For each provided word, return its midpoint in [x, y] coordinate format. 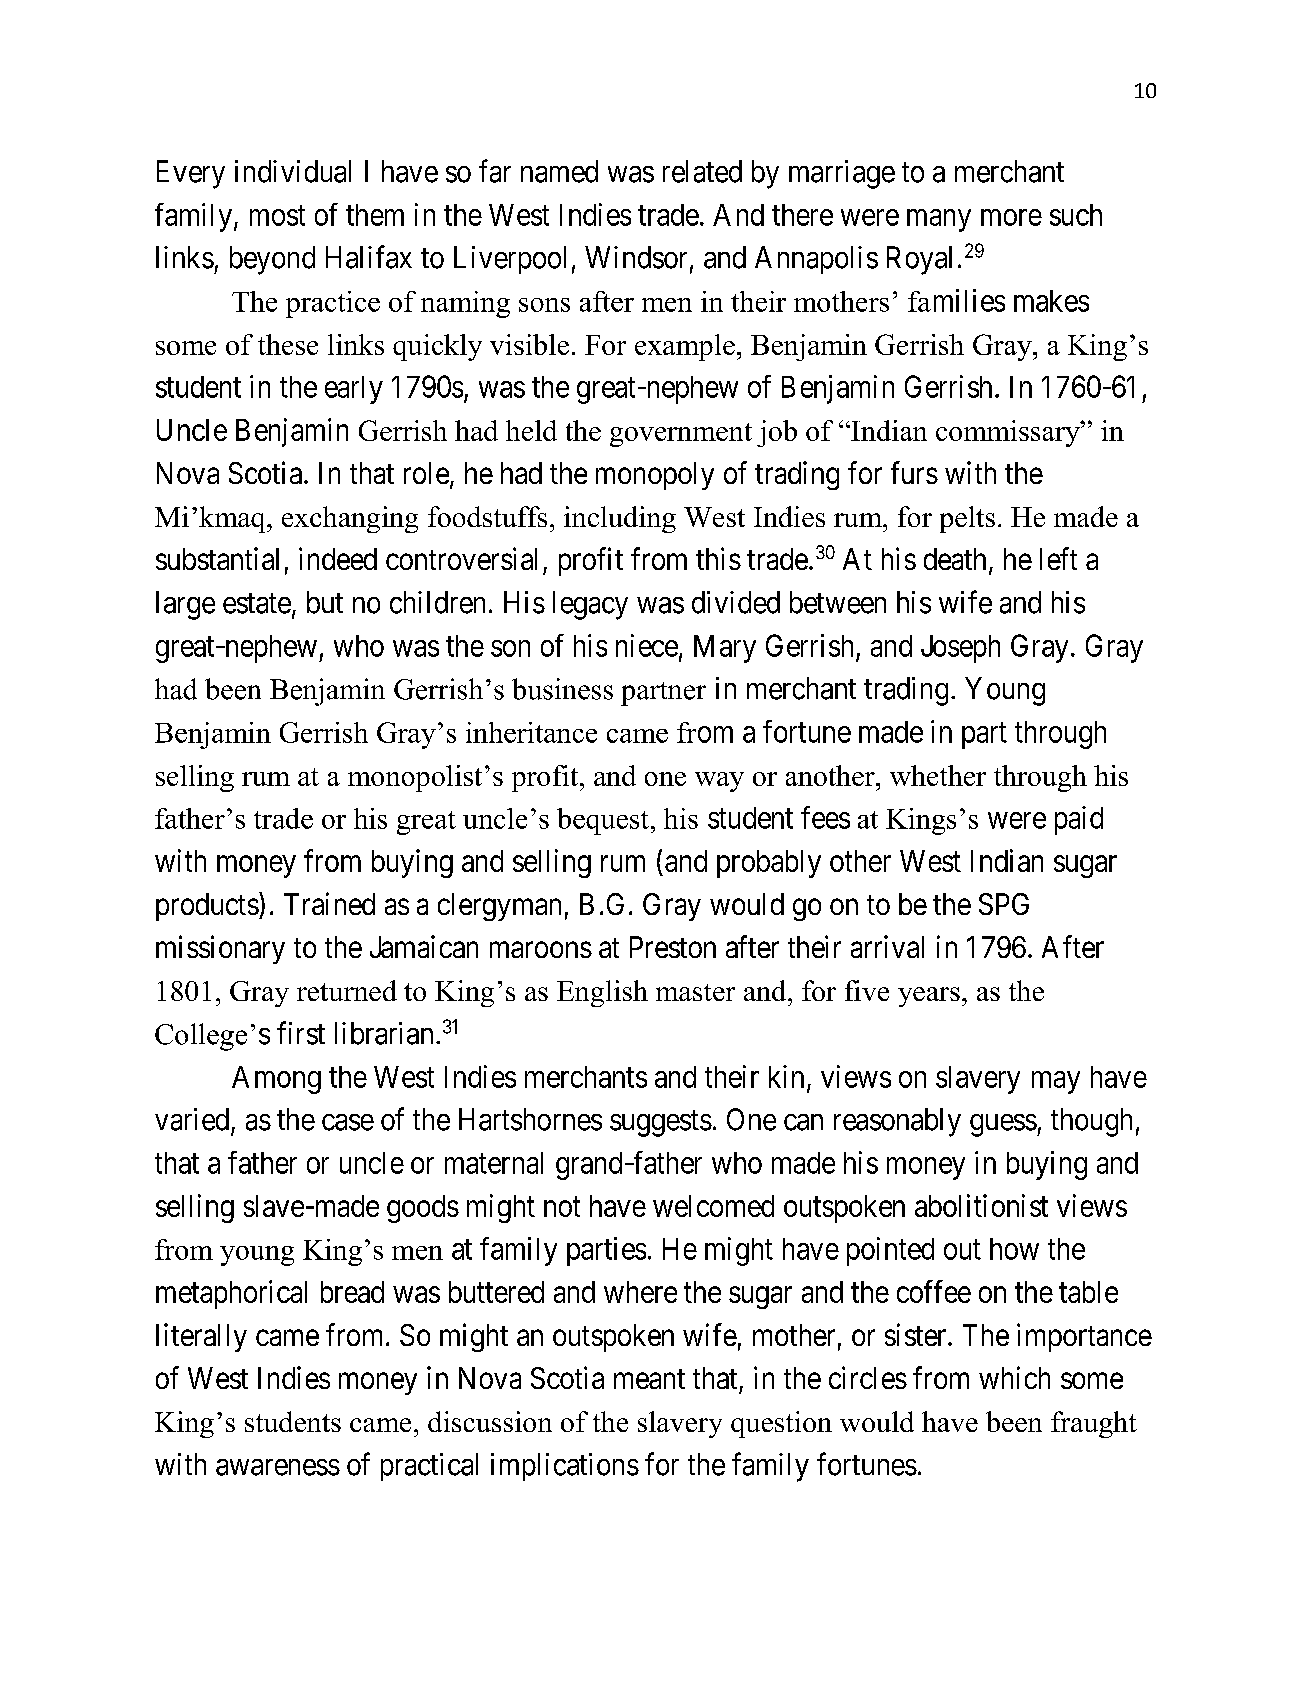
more [1011, 217]
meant [649, 1379]
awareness [278, 1467]
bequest [603, 821]
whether [938, 775]
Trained [329, 903]
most [277, 216]
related [702, 171]
